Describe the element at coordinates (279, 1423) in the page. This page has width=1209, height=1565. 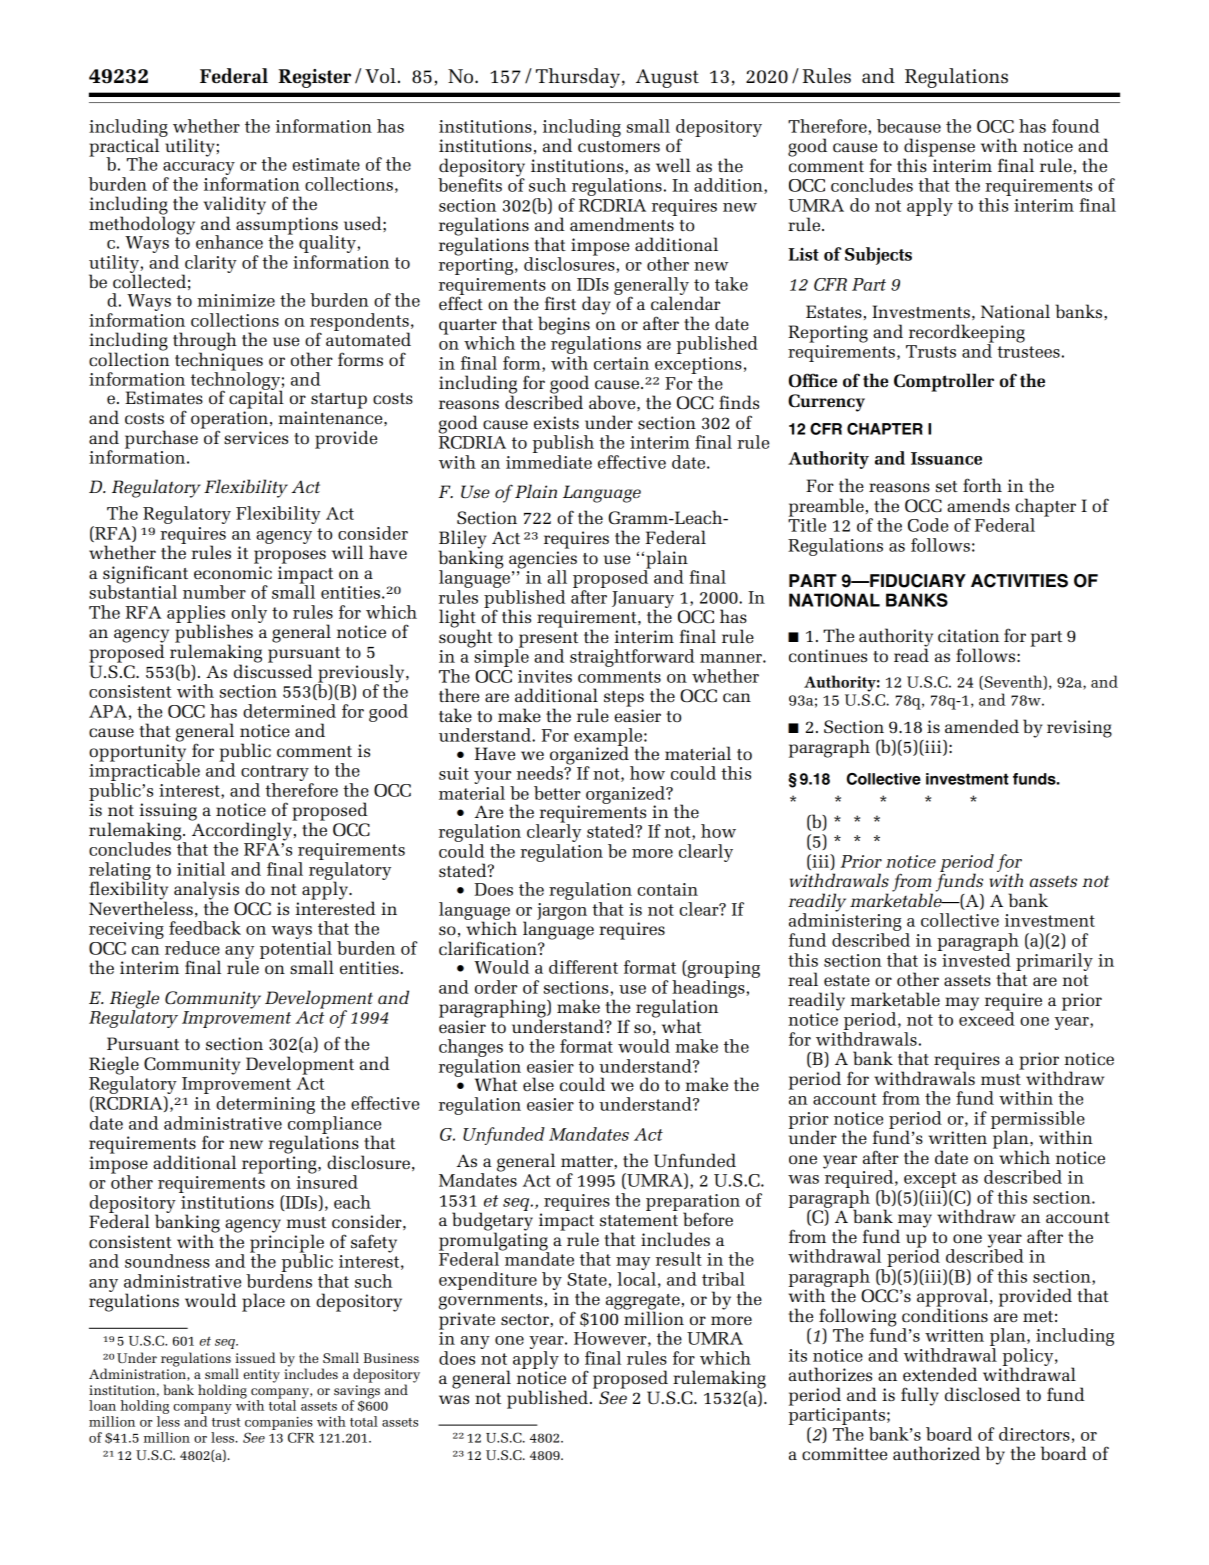
I see `companies` at that location.
